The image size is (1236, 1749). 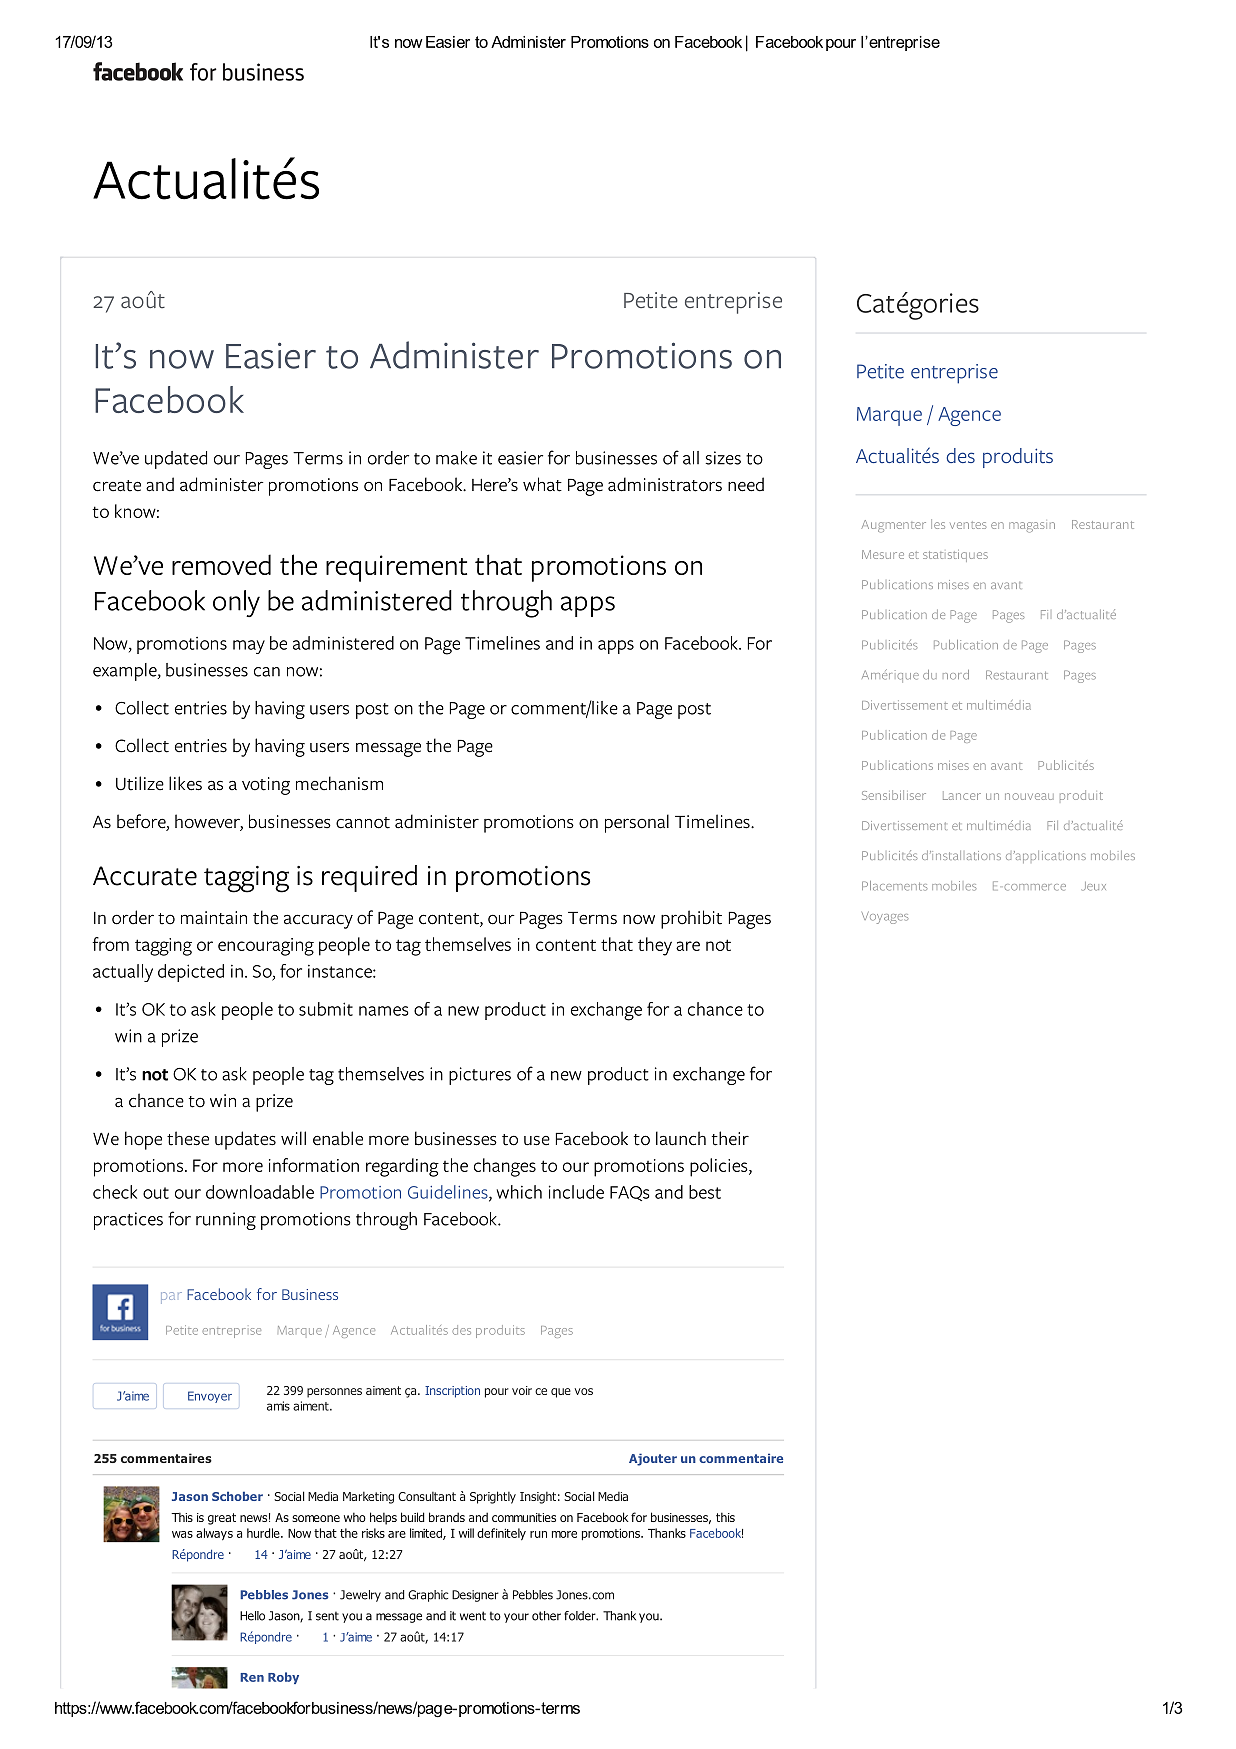 What do you see at coordinates (480, 1076) in the screenshot?
I see `pictures` at bounding box center [480, 1076].
